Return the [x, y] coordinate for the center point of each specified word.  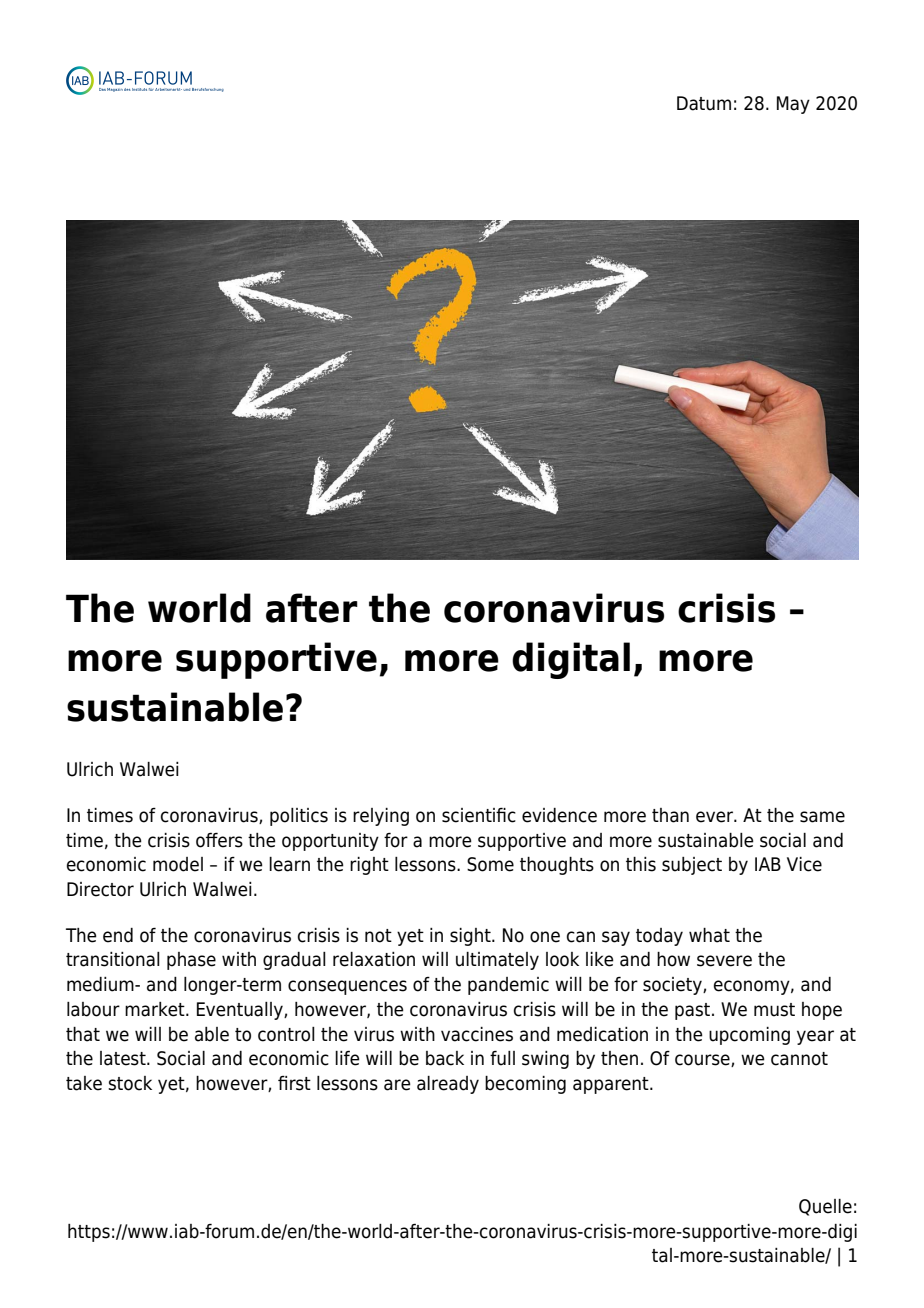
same [822, 817]
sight [471, 937]
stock [130, 1083]
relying [381, 817]
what [709, 935]
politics [299, 817]
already [448, 1085]
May [793, 105]
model [178, 864]
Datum [704, 103]
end [118, 935]
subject [692, 866]
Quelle [825, 1207]
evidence [559, 815]
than [670, 815]
